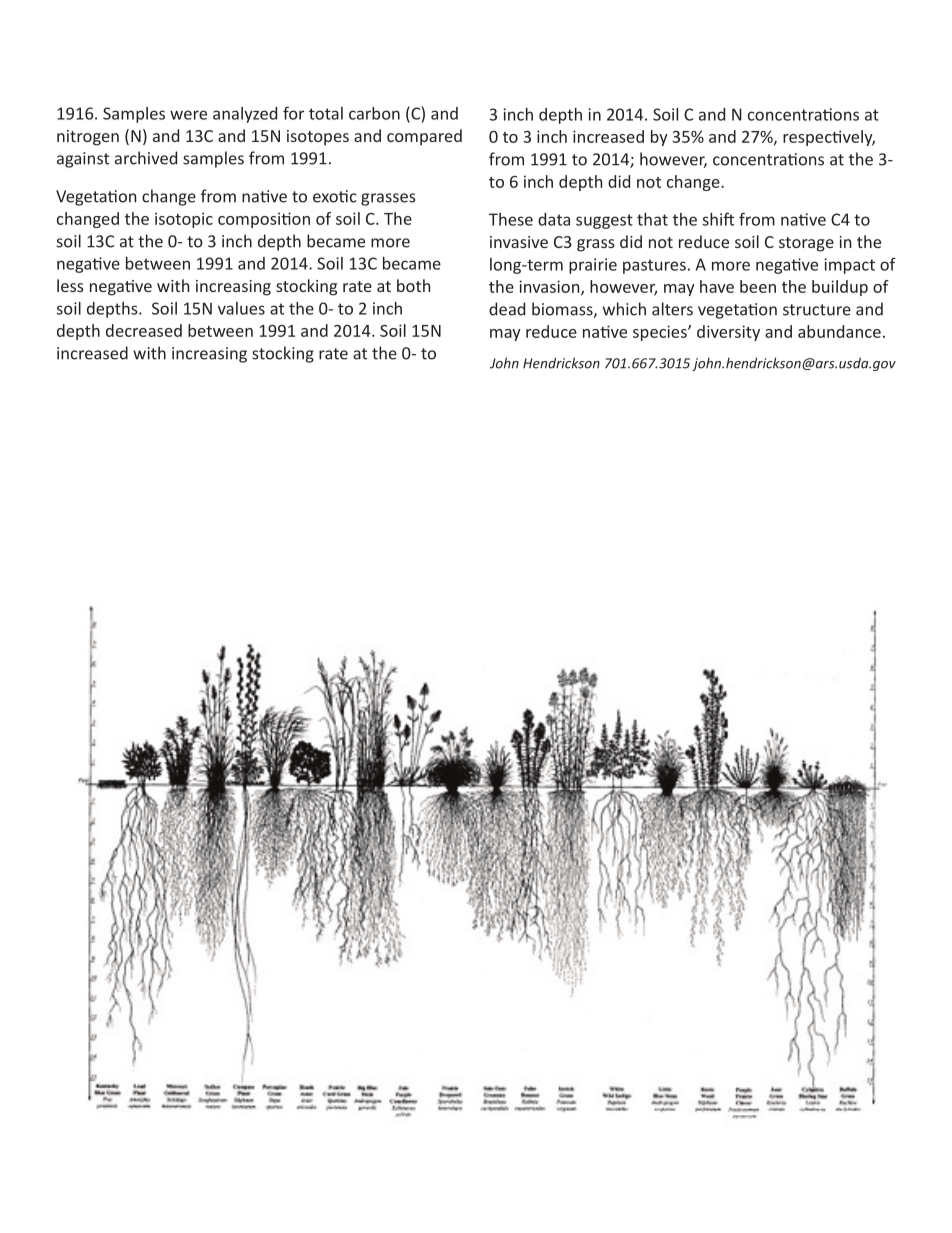 The image size is (952, 1233). What do you see at coordinates (184, 220) in the image?
I see `isotopic` at bounding box center [184, 220].
